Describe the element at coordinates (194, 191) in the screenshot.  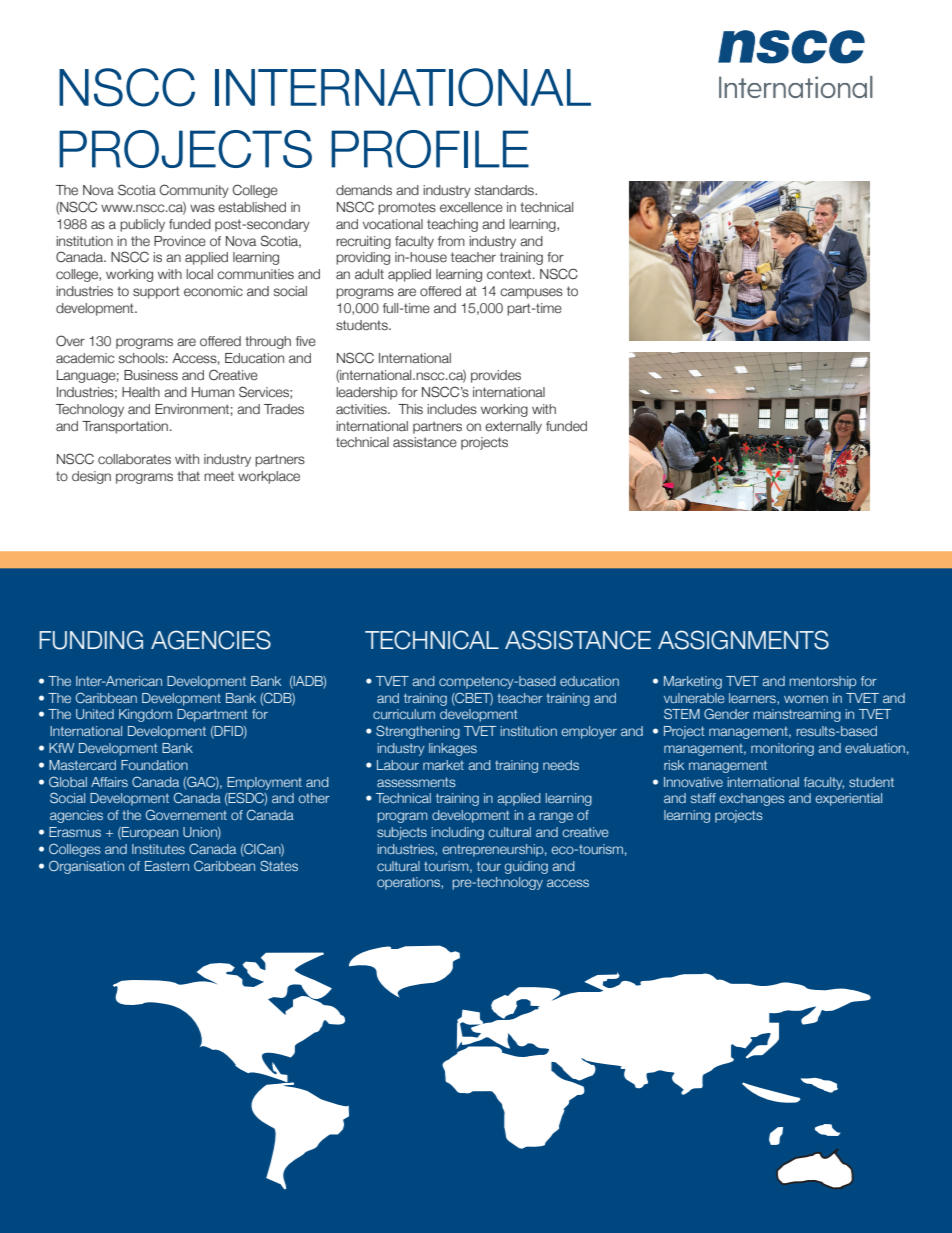
I see `Community` at that location.
